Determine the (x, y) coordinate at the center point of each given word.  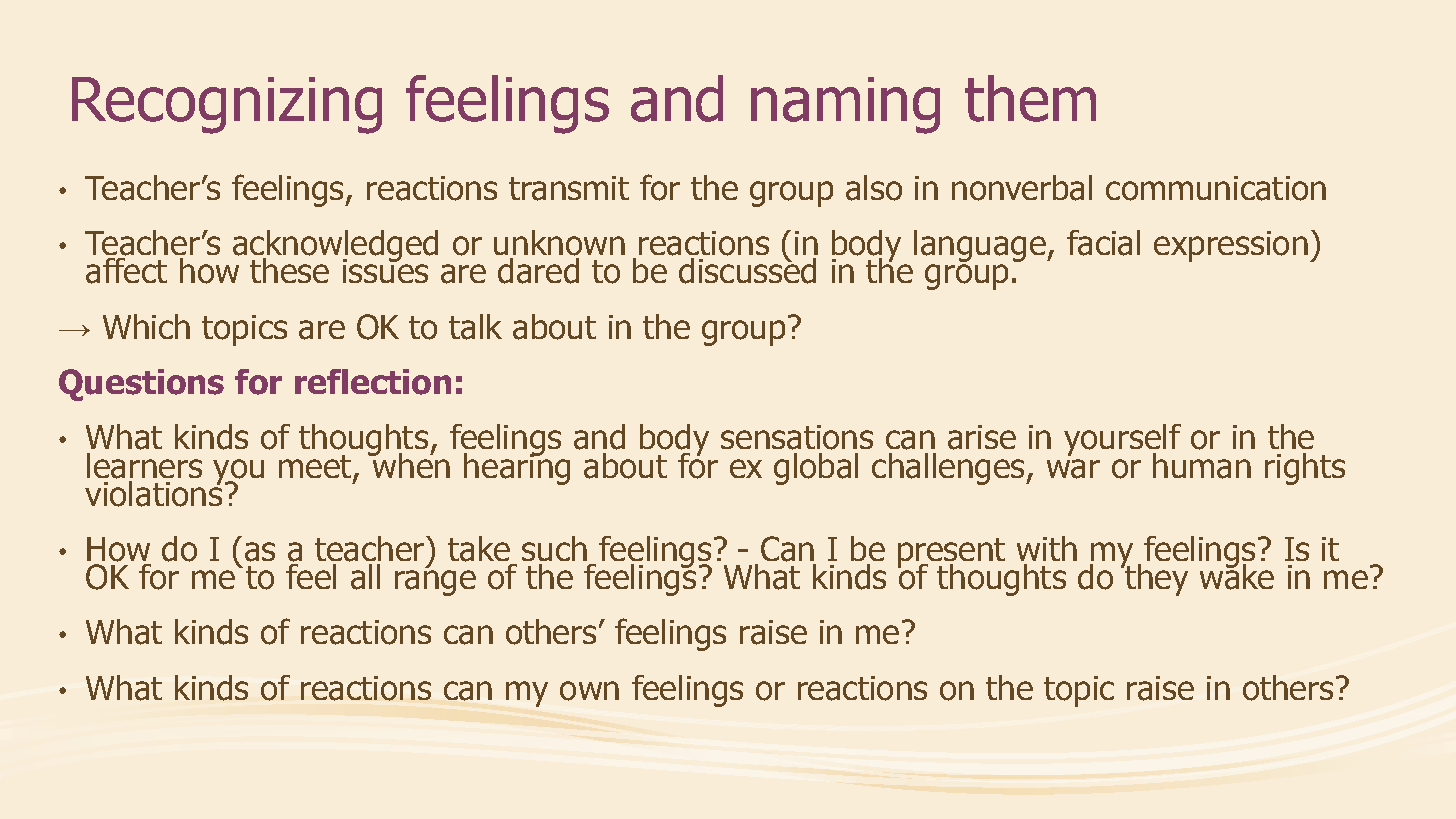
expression (1231, 246)
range (435, 583)
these (289, 270)
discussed (747, 270)
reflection (373, 382)
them (1030, 98)
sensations (797, 437)
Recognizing (227, 105)
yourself (1122, 441)
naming (845, 105)
